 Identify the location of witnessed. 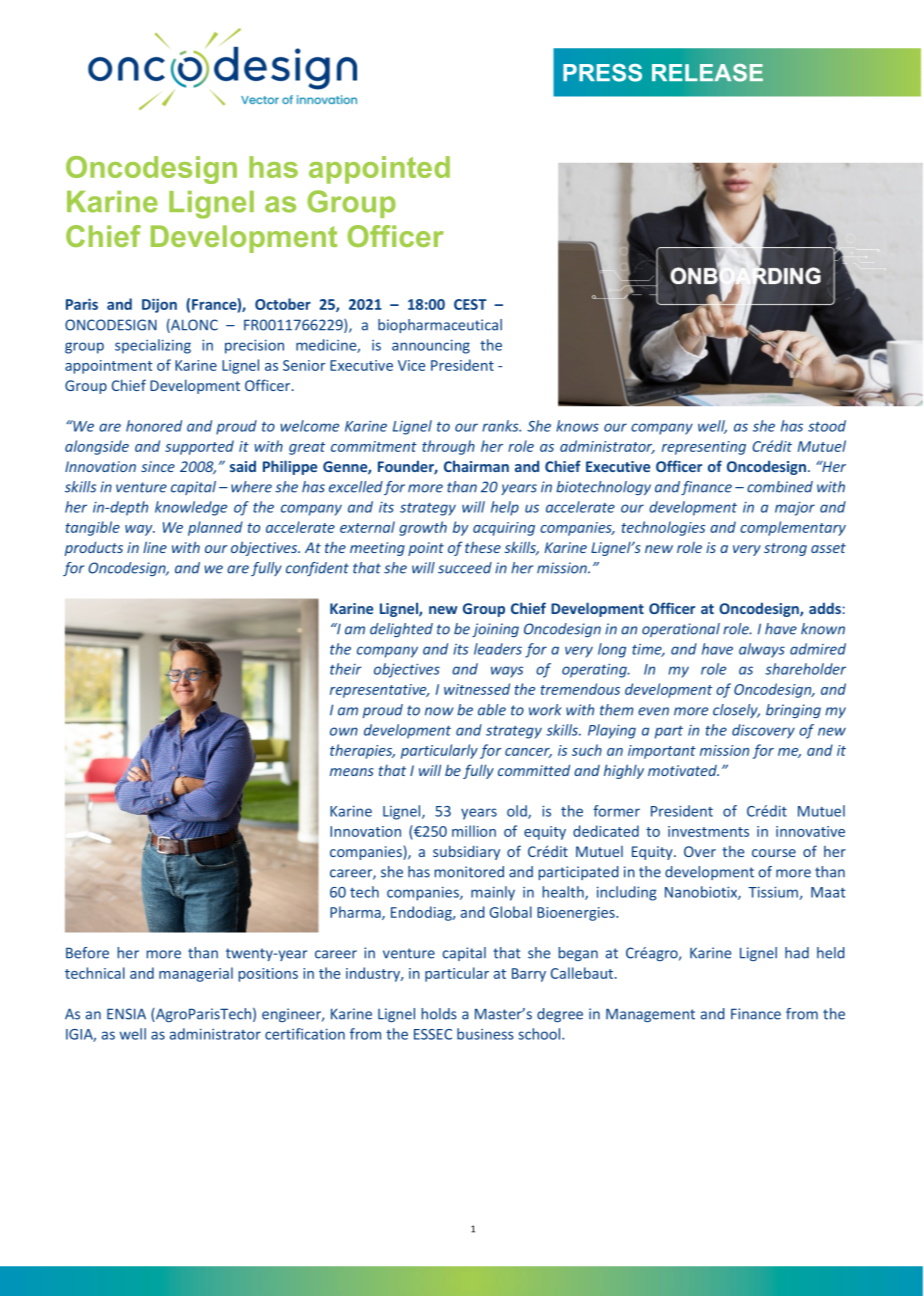
(477, 689).
